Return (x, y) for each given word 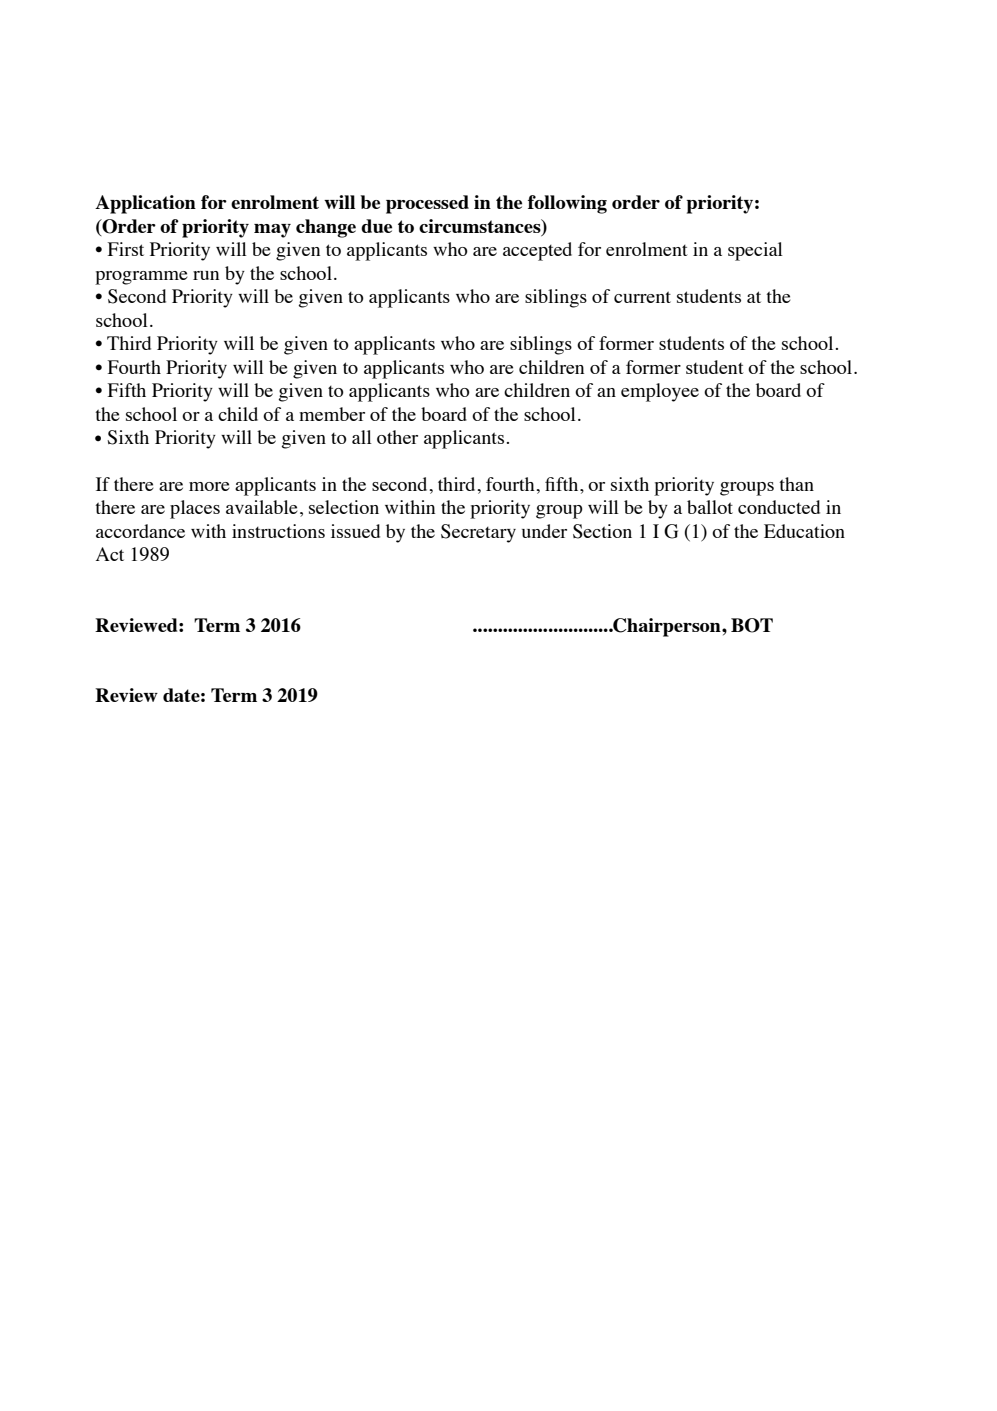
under (544, 531)
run (206, 275)
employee (660, 392)
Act (110, 554)
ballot (710, 507)
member (332, 414)
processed (427, 204)
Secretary (478, 533)
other (397, 437)
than (796, 484)
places (195, 509)
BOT (752, 625)
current (642, 297)
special (755, 251)
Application (145, 204)
